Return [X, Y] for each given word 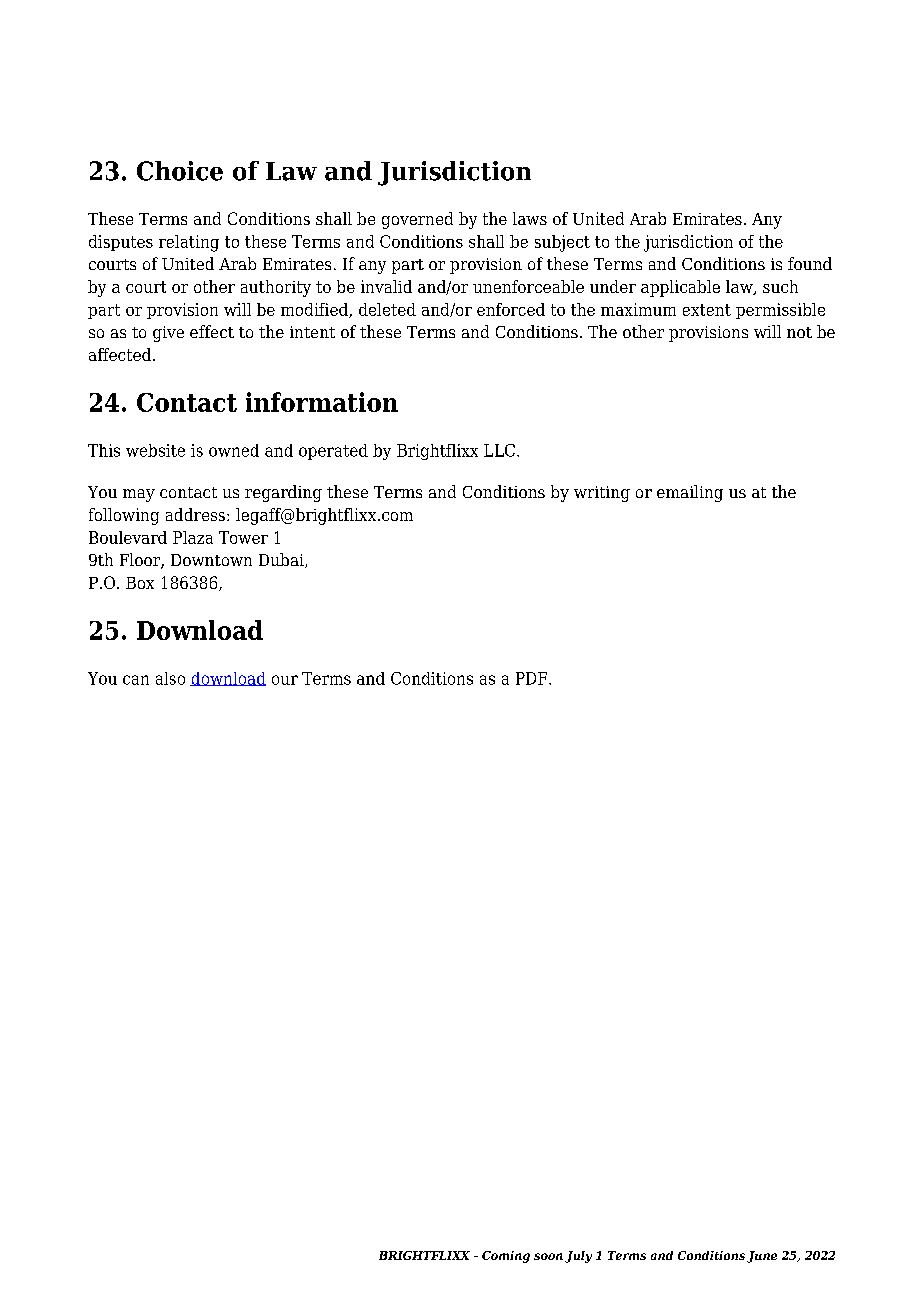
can [136, 680]
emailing [690, 493]
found [810, 263]
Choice [180, 171]
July [578, 1257]
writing [602, 494]
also [170, 678]
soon [548, 1256]
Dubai [282, 560]
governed [417, 220]
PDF [533, 678]
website [155, 450]
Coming [506, 1257]
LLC [499, 450]
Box [140, 583]
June [762, 1257]
